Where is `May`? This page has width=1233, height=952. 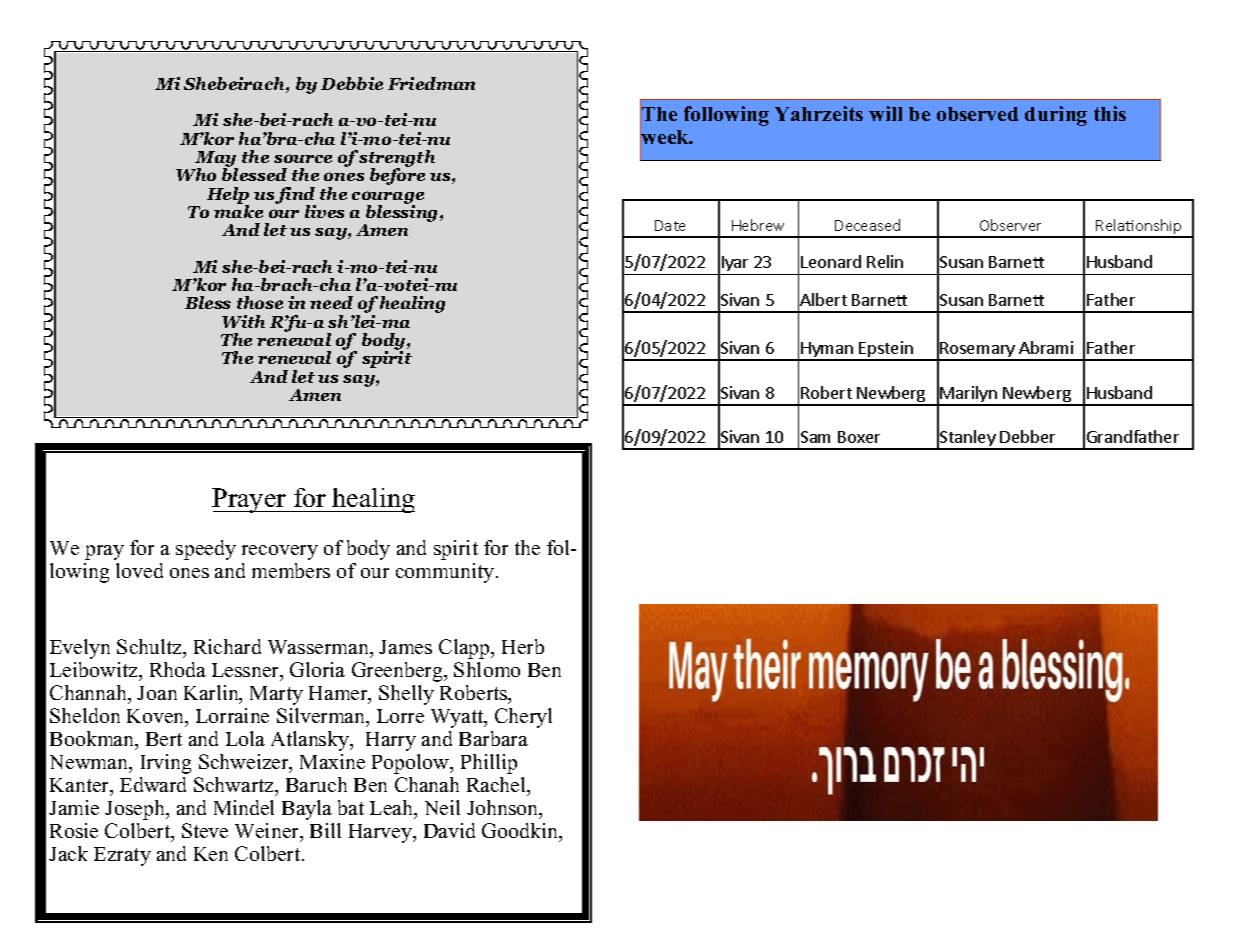 May is located at coordinates (215, 160).
